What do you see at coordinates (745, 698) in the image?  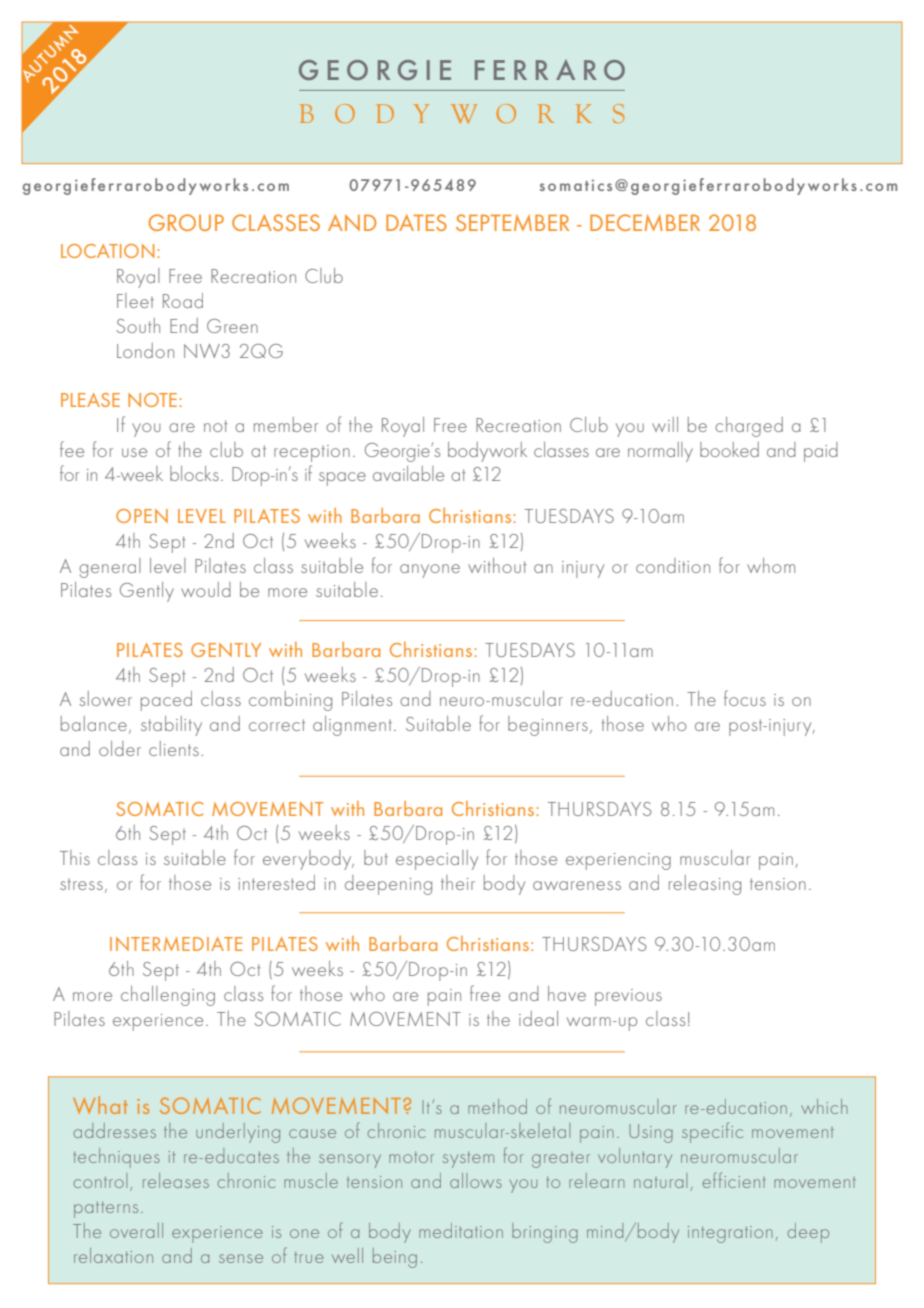 I see `focus` at bounding box center [745, 698].
